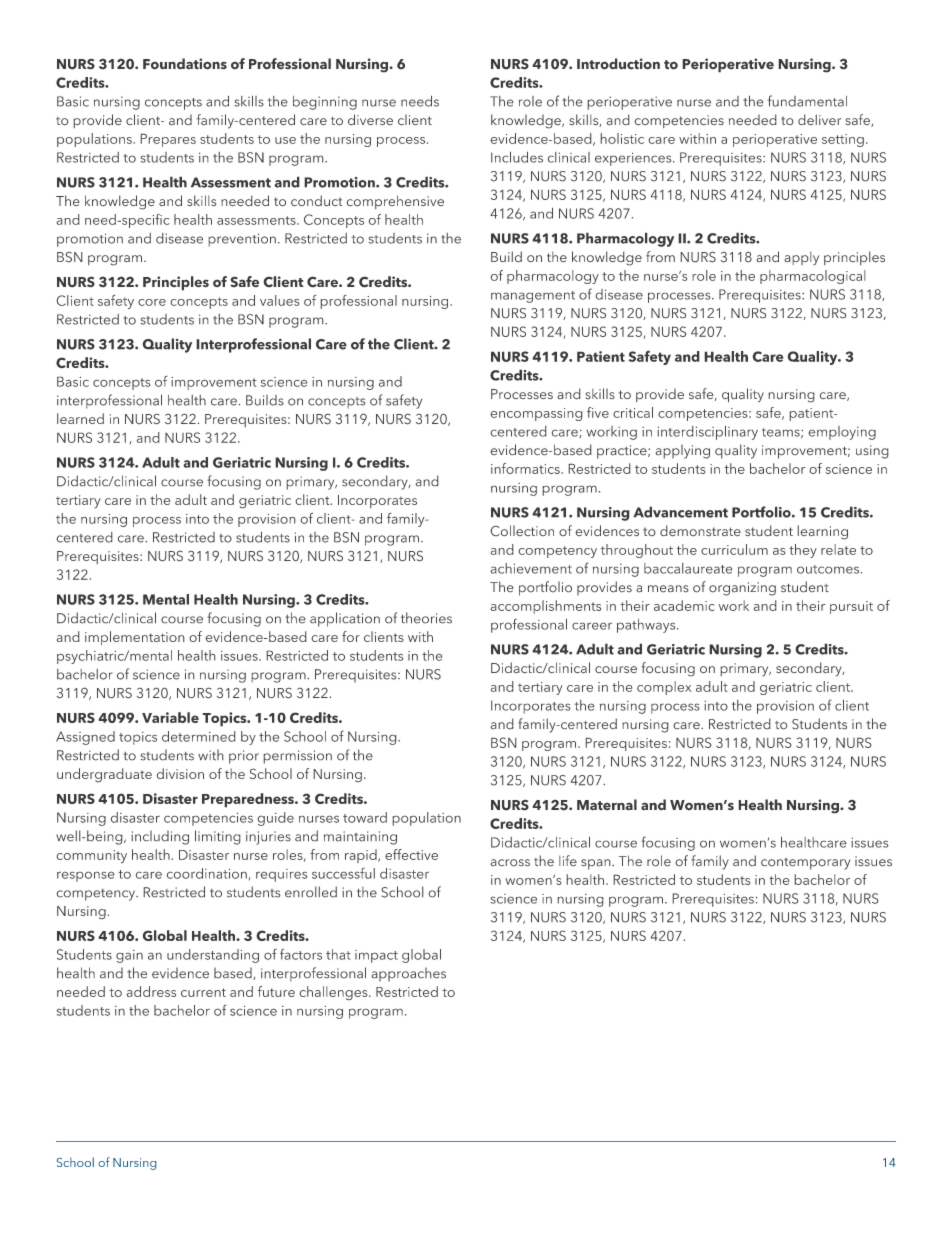  I want to click on Foundations, so click(185, 64).
